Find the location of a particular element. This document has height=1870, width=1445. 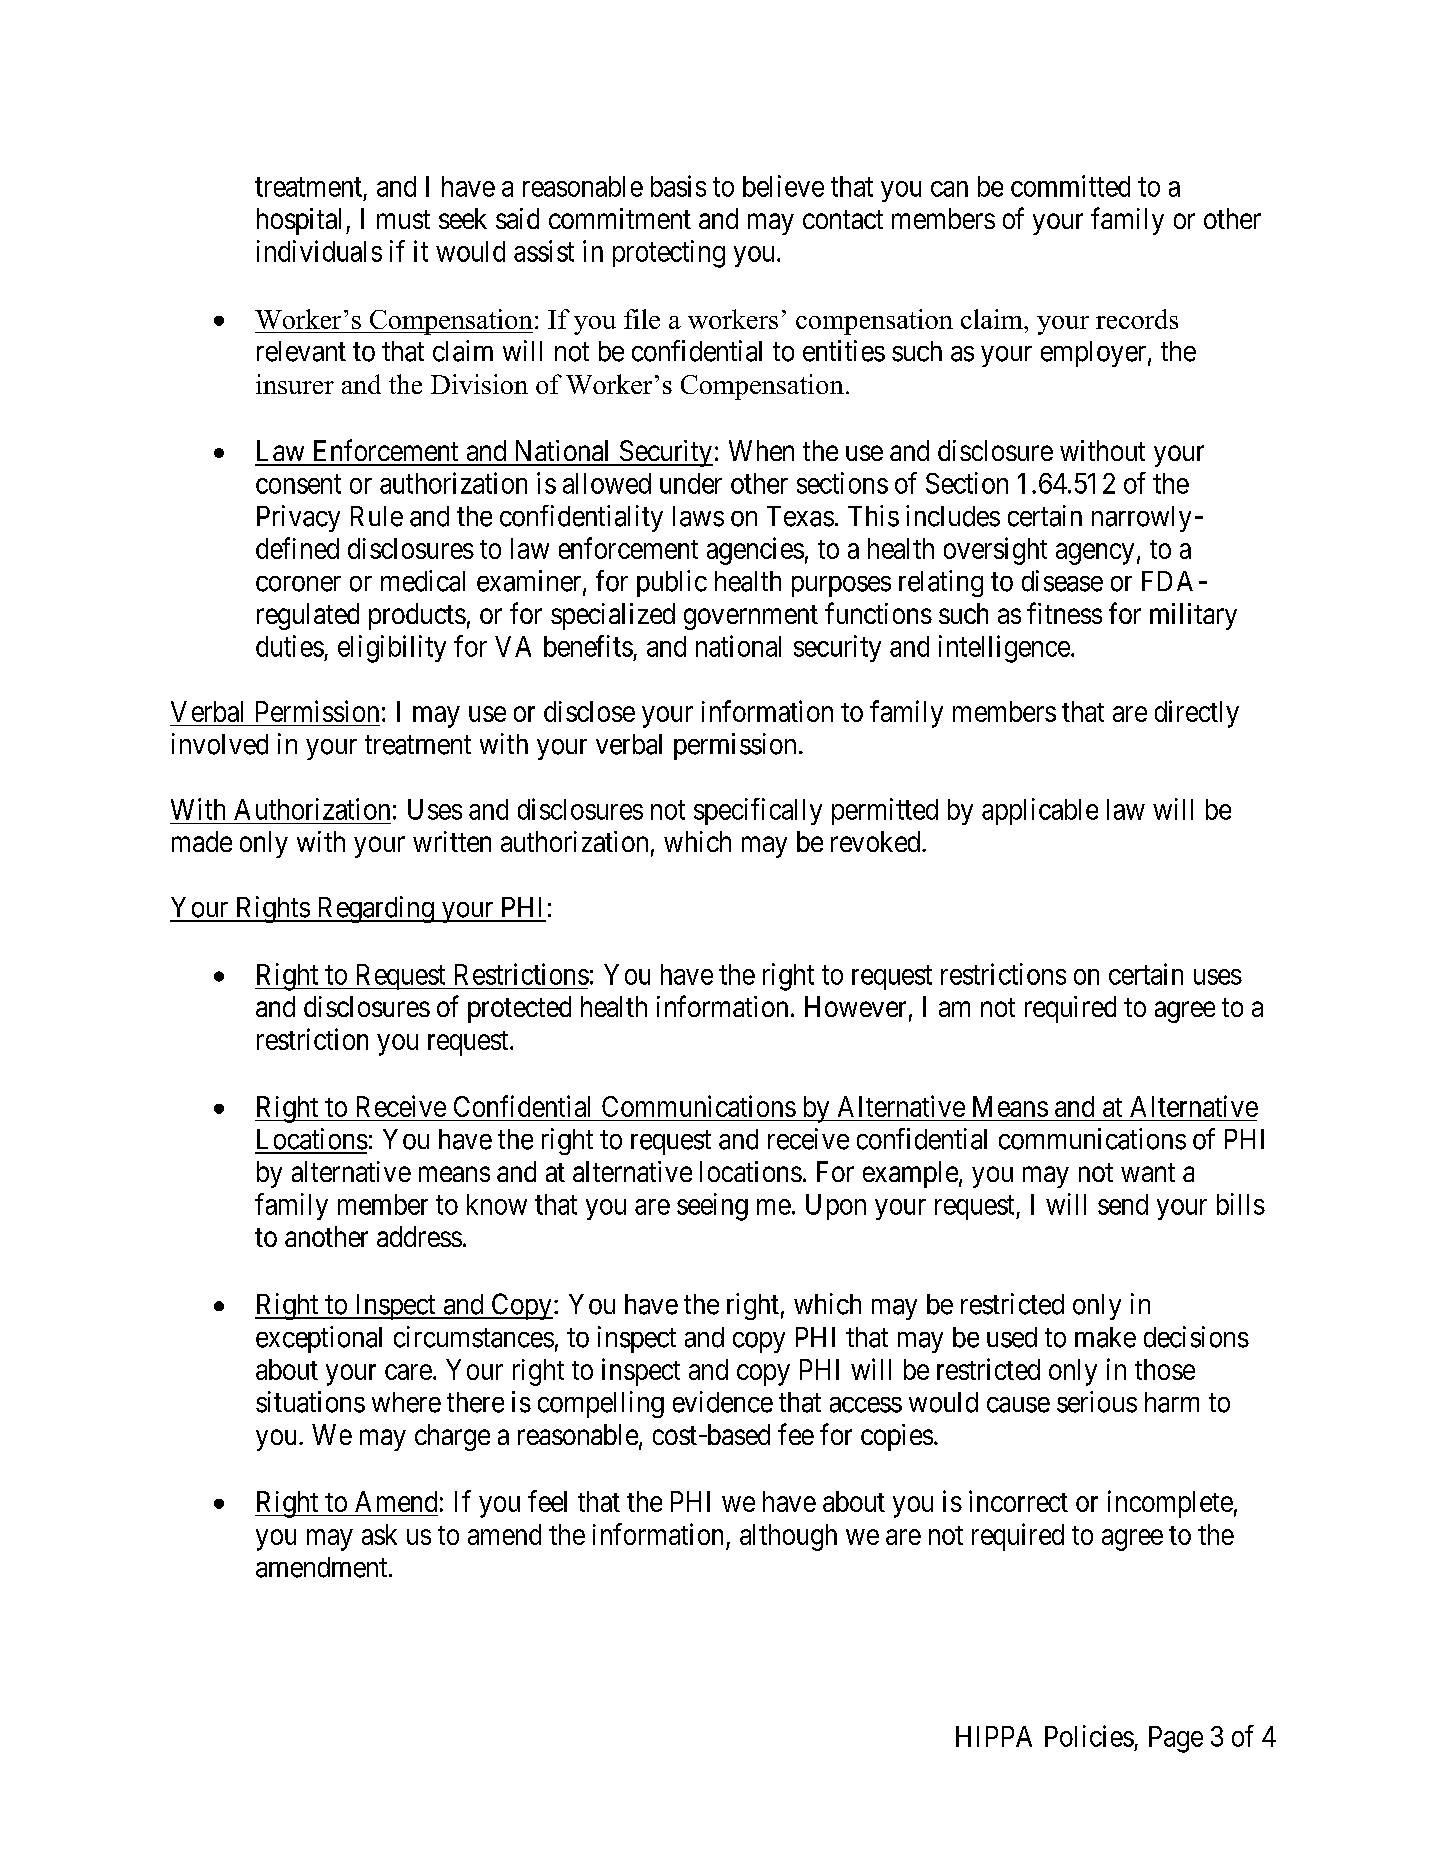

hospital is located at coordinates (302, 221).
